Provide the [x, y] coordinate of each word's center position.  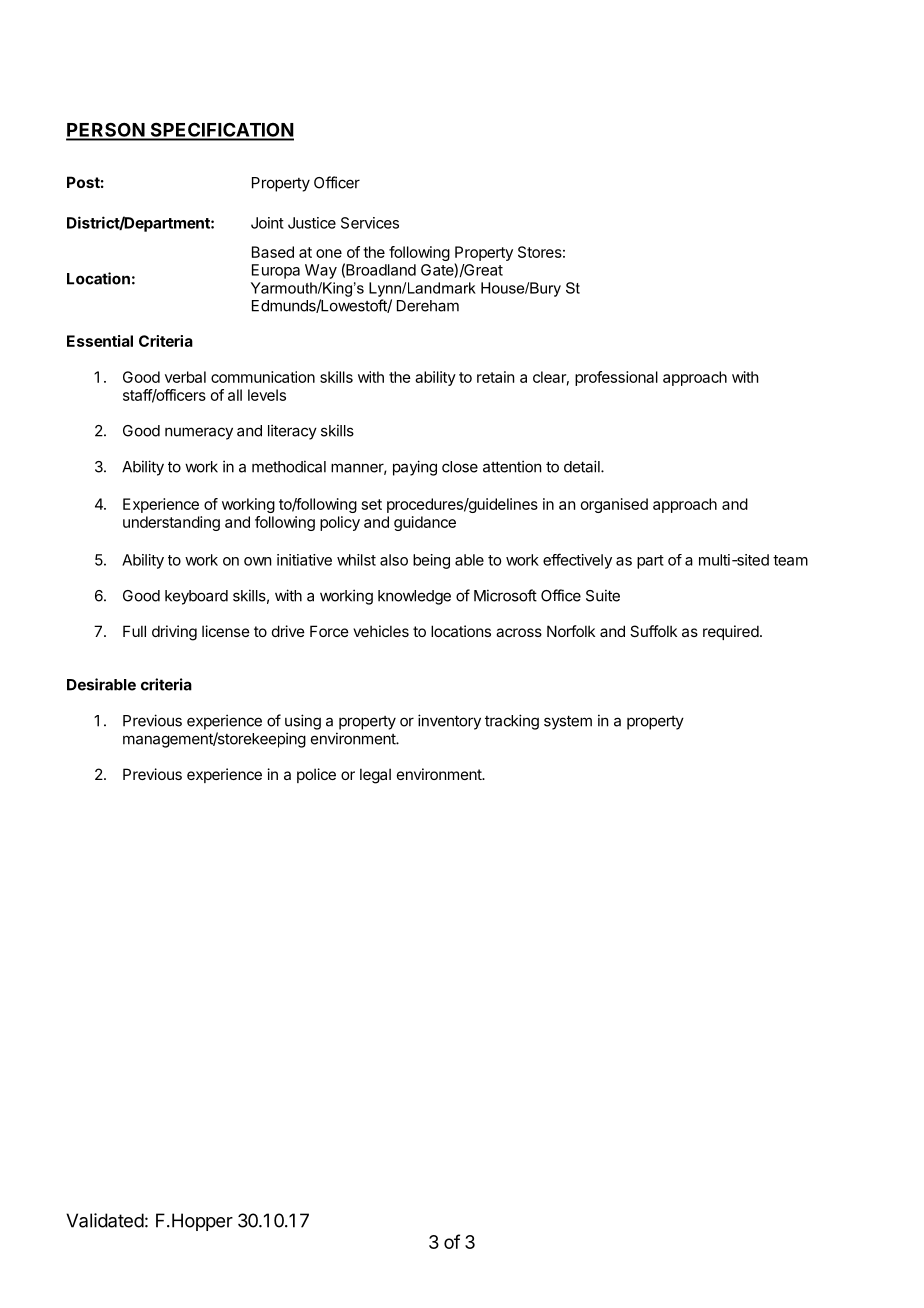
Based [273, 252]
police [316, 775]
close [460, 467]
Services [370, 223]
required [731, 632]
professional [616, 378]
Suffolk [653, 631]
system [568, 722]
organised [614, 505]
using [303, 722]
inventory [449, 722]
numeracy [199, 433]
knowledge [414, 597]
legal [375, 776]
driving [174, 633]
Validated [105, 1220]
